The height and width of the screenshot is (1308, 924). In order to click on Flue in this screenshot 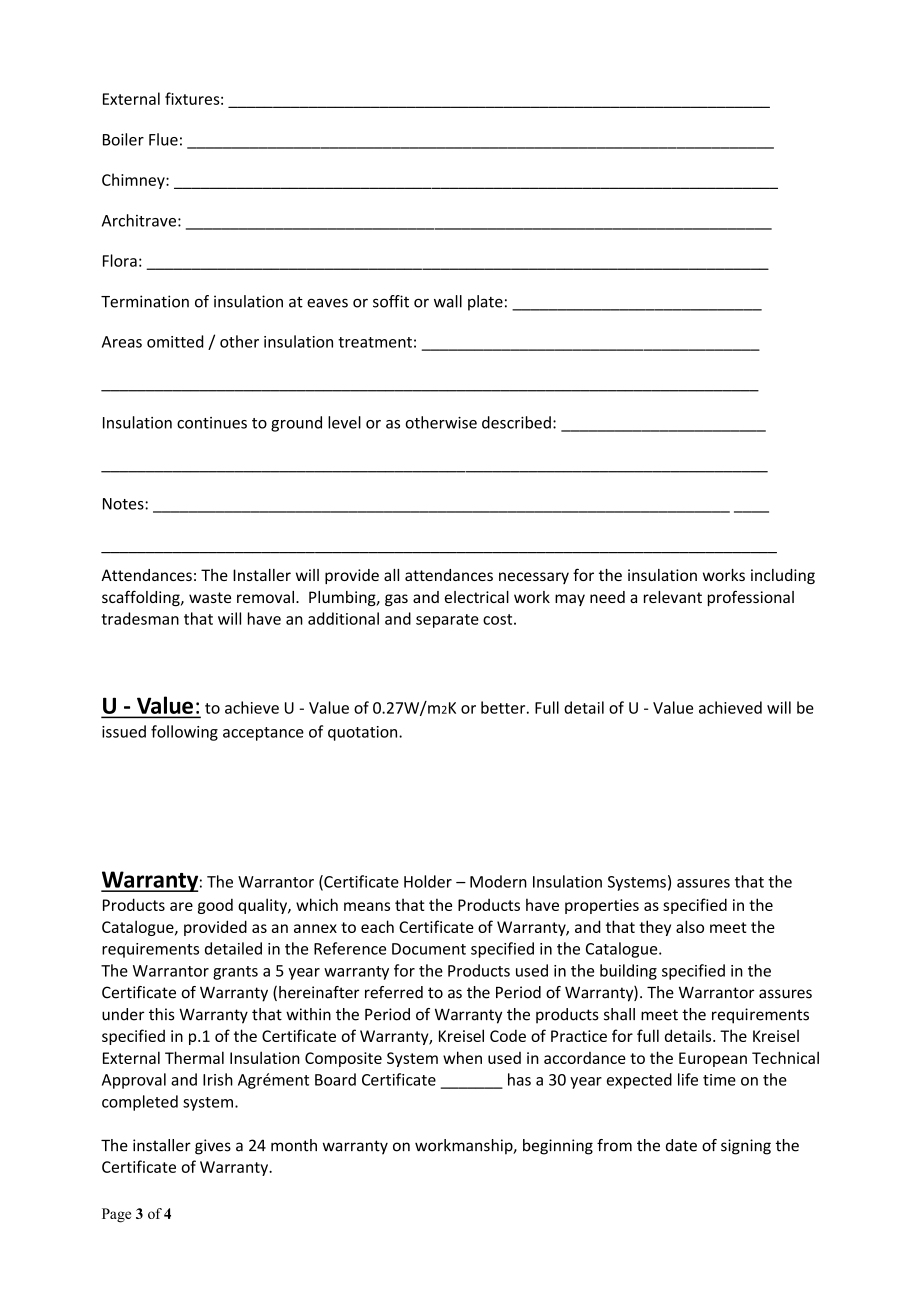, I will do `click(163, 139)`.
